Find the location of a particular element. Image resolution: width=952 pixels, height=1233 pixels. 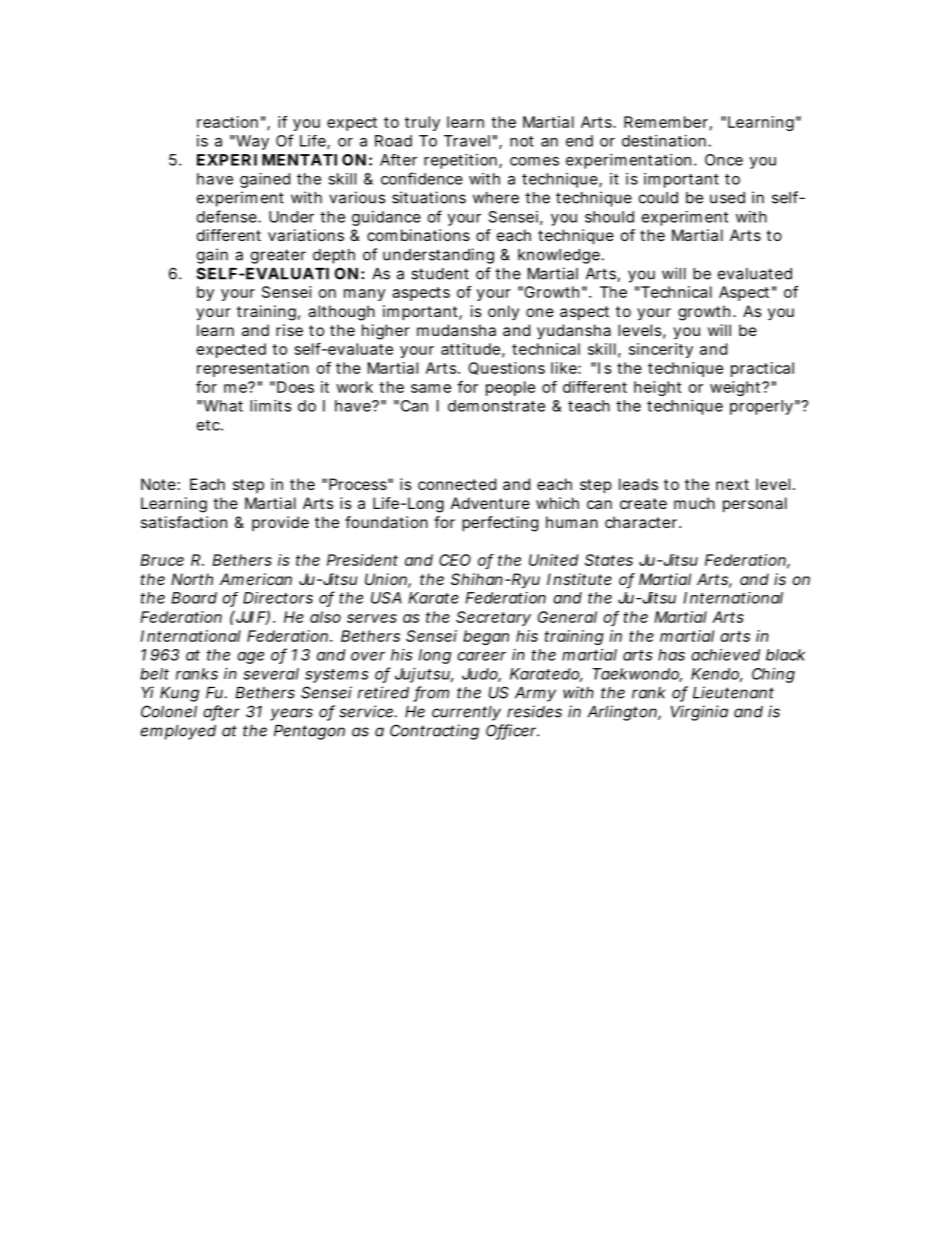

reaction is located at coordinates (227, 122).
